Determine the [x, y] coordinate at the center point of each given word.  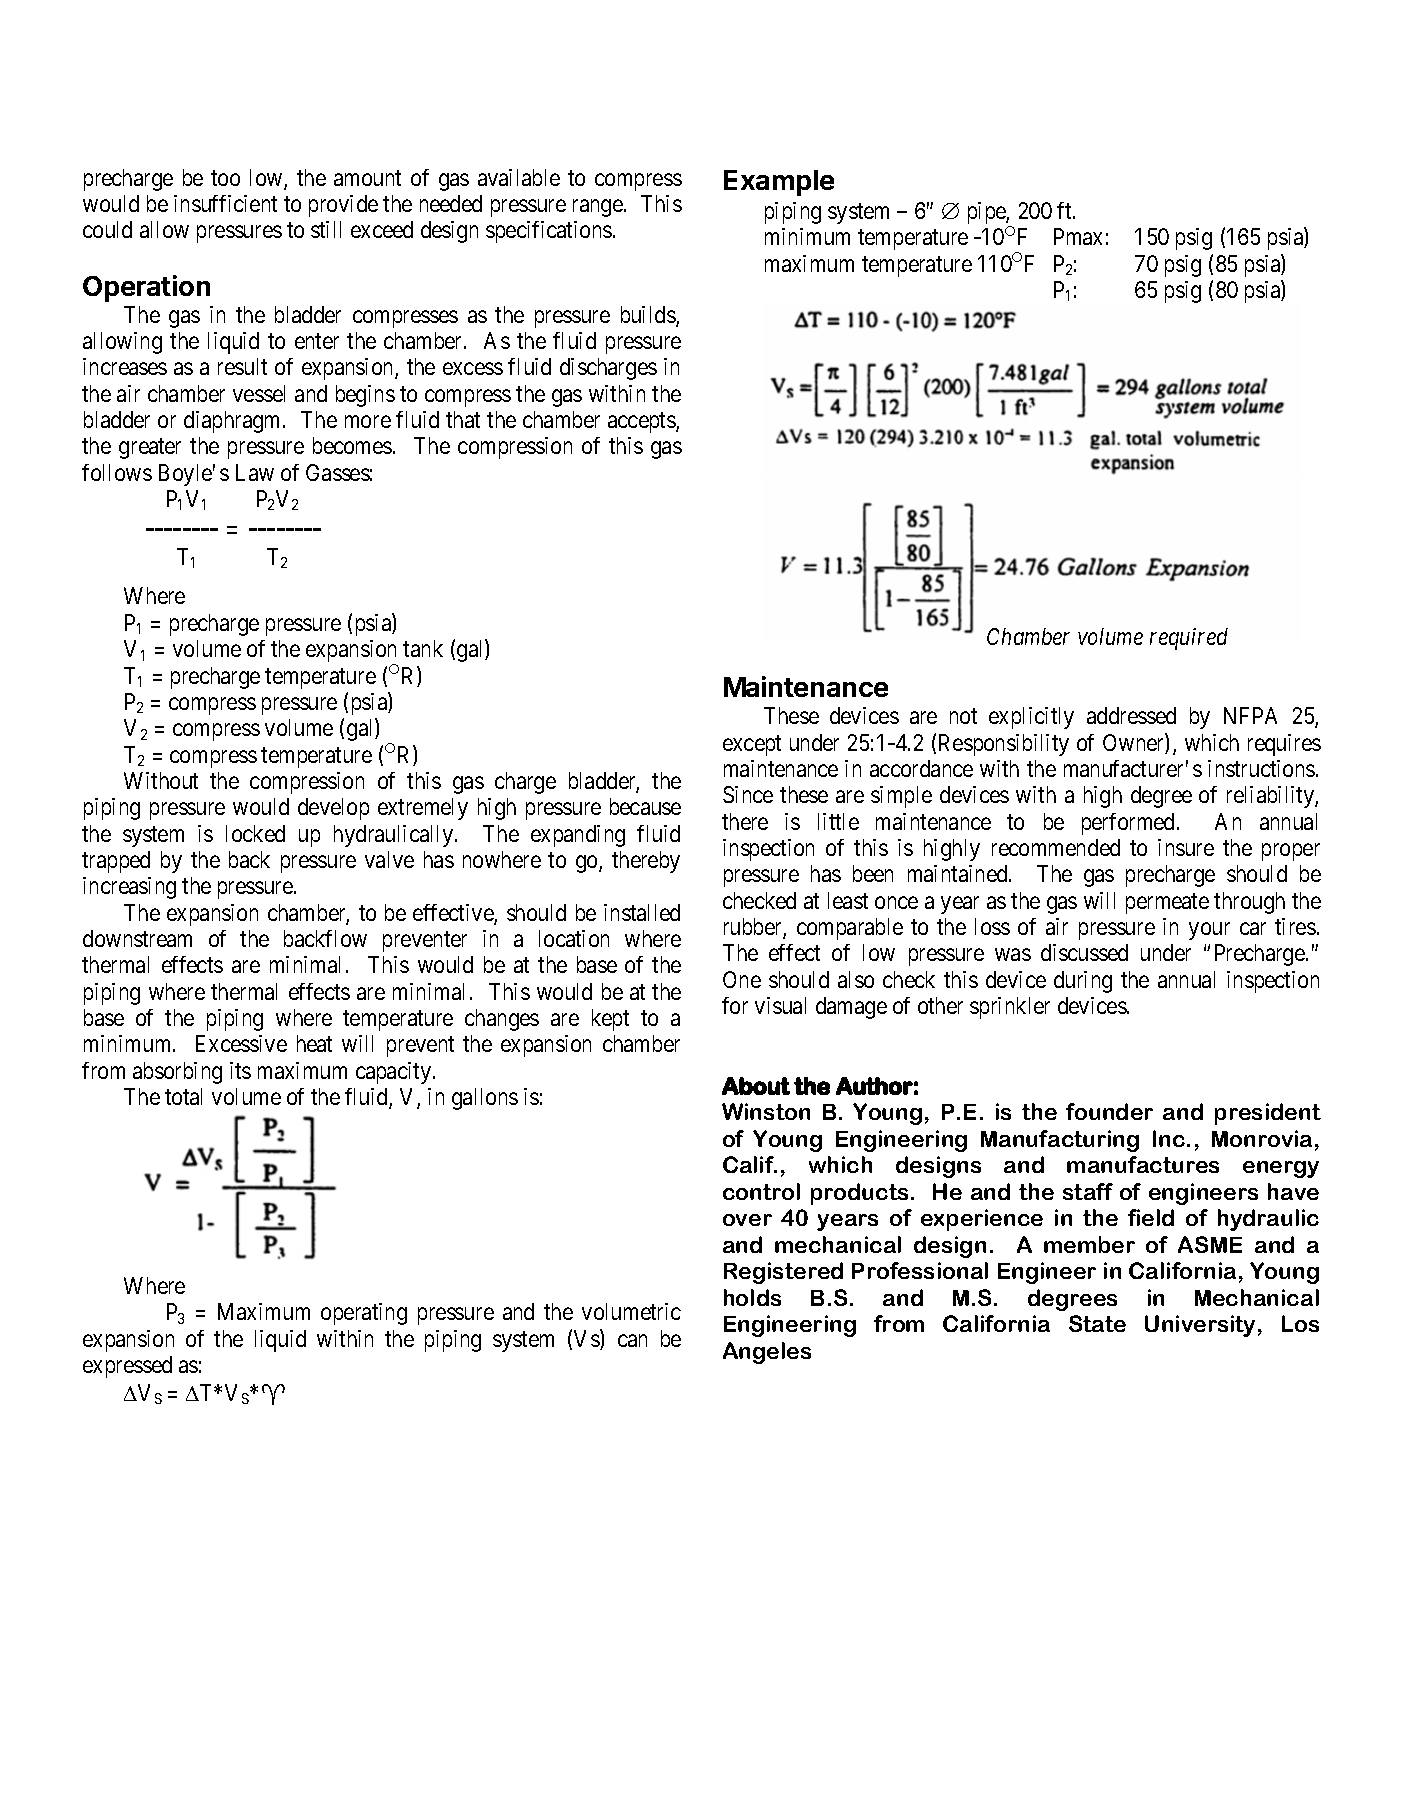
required [1189, 639]
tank [423, 648]
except [752, 745]
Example [779, 183]
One [742, 979]
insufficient [225, 203]
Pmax [1078, 236]
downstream [137, 938]
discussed [1084, 952]
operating [364, 1314]
